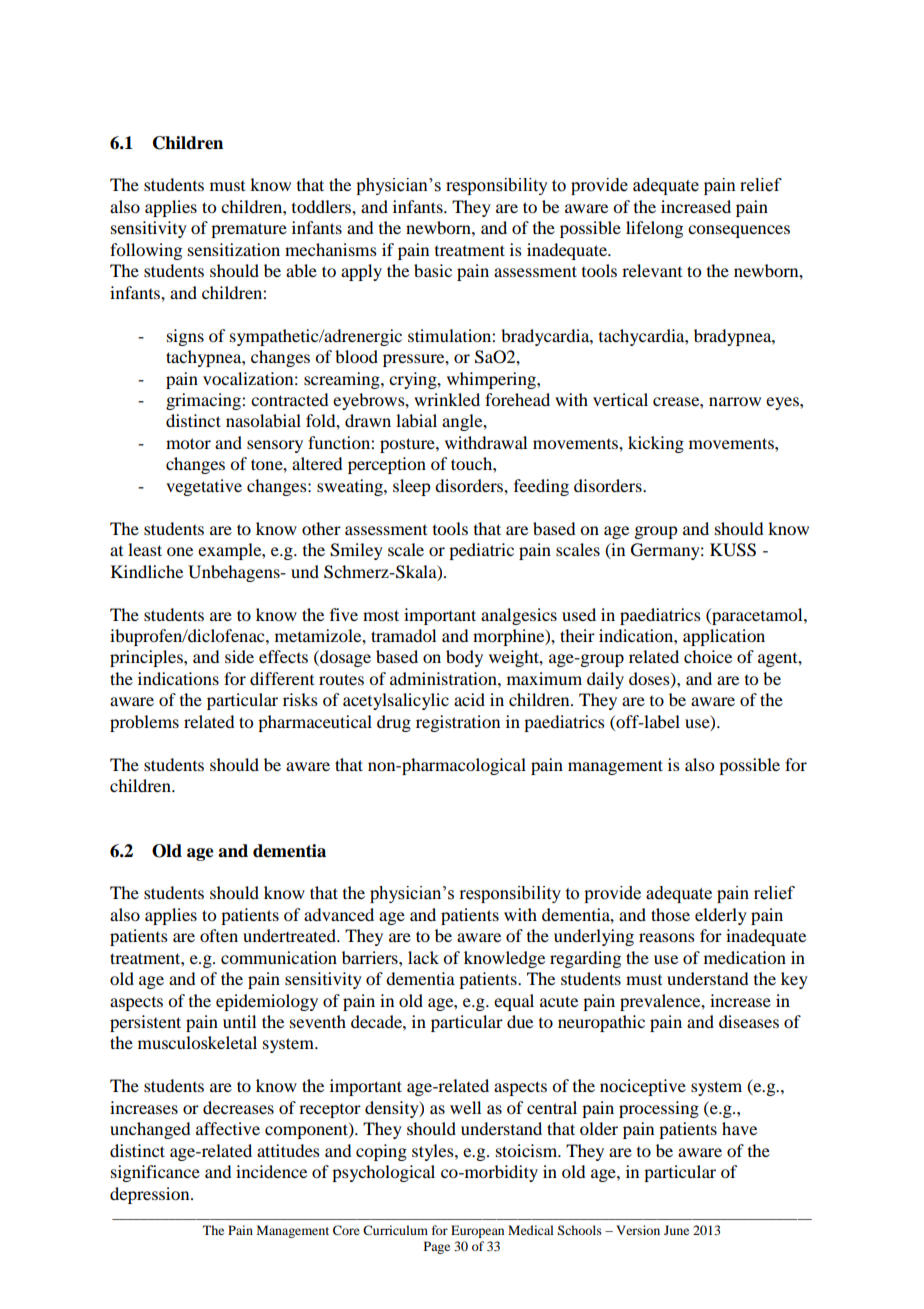 This screenshot has height=1309, width=924. Describe the element at coordinates (219, 935) in the screenshot. I see `often` at that location.
